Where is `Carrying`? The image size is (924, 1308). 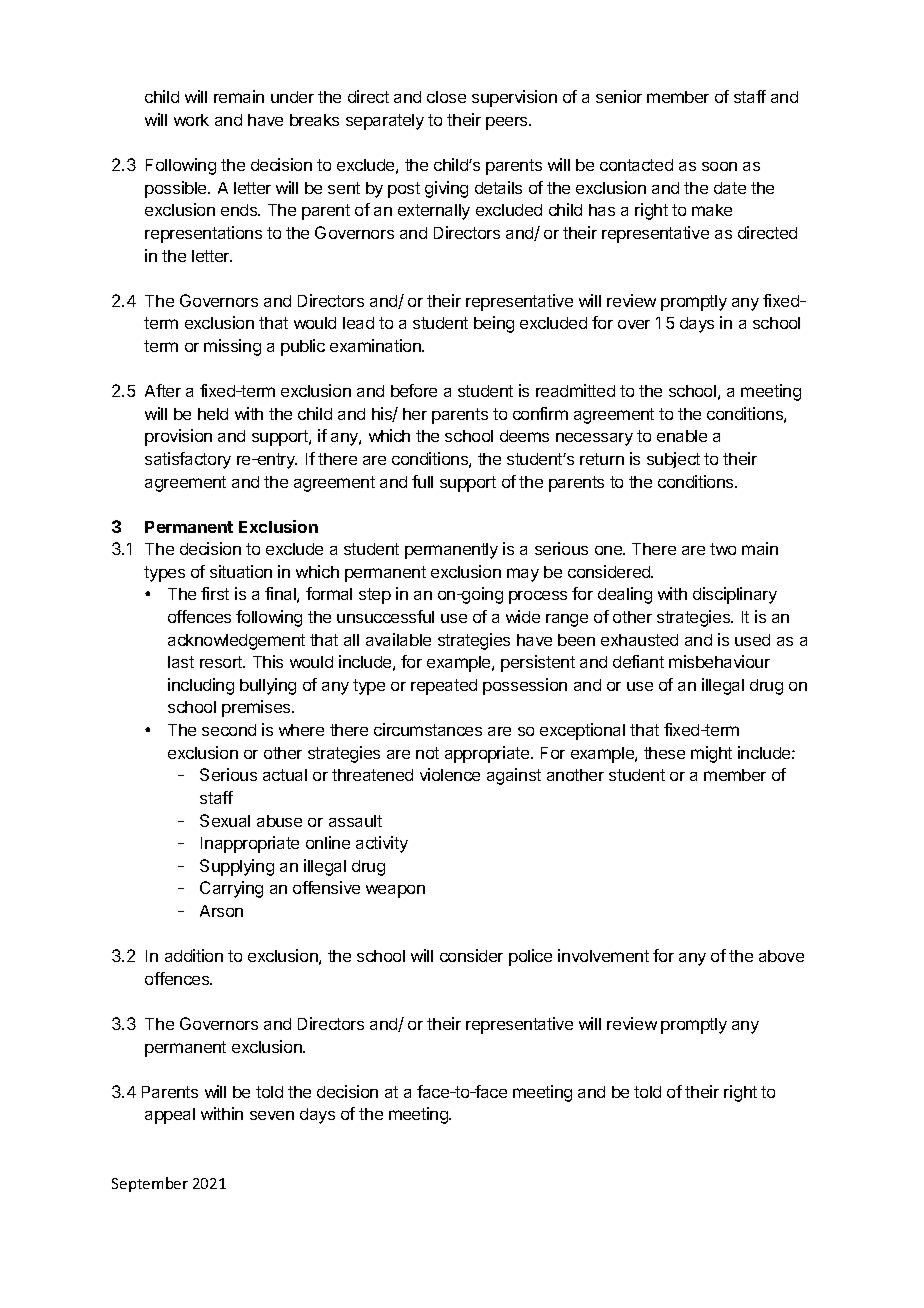
Carrying is located at coordinates (231, 889).
